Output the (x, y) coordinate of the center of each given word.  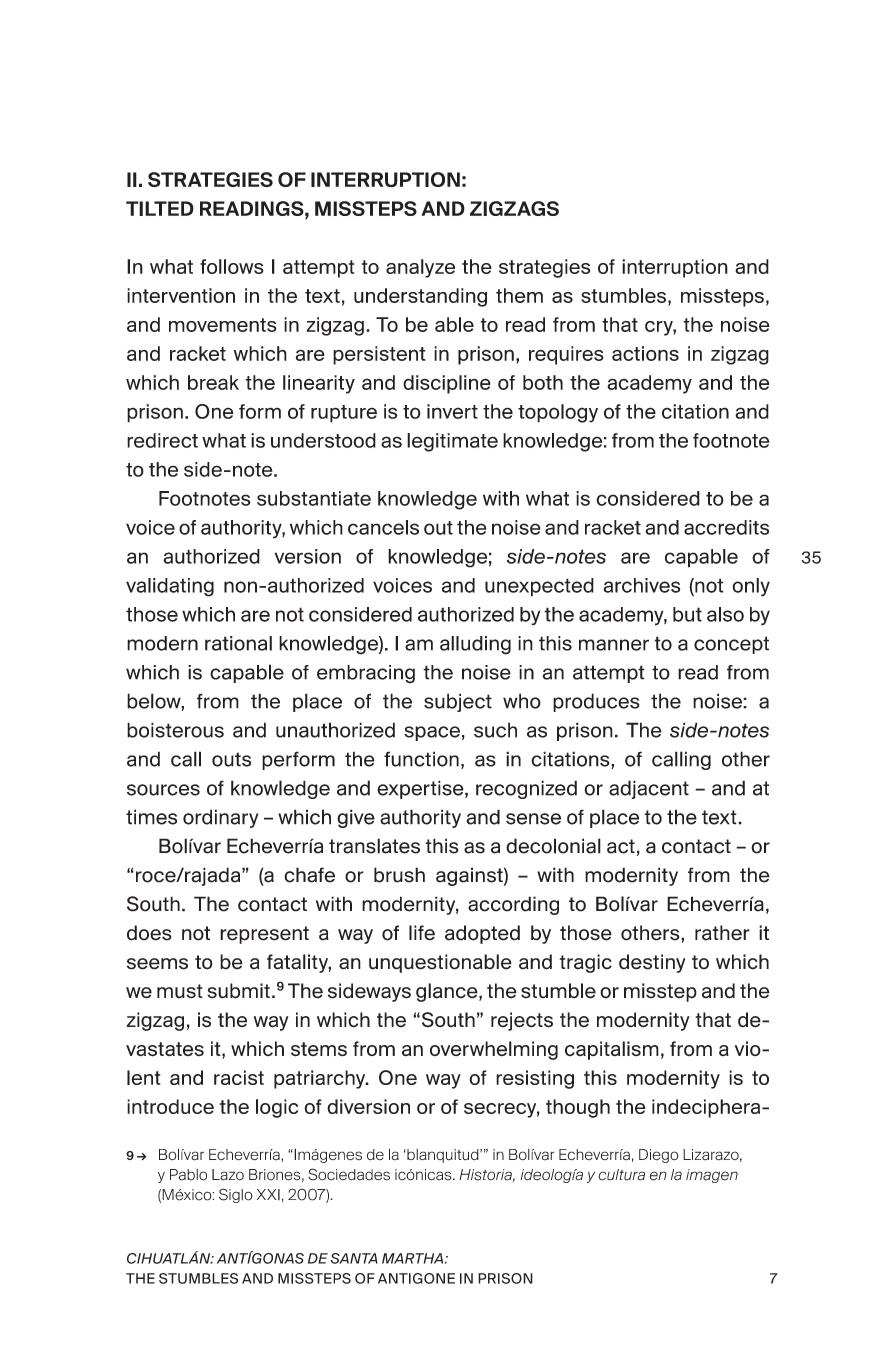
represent (264, 935)
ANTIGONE (416, 1278)
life (422, 933)
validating (170, 587)
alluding (475, 645)
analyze (420, 268)
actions (645, 353)
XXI (268, 1194)
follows (232, 266)
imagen (712, 1176)
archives (641, 585)
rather (722, 933)
